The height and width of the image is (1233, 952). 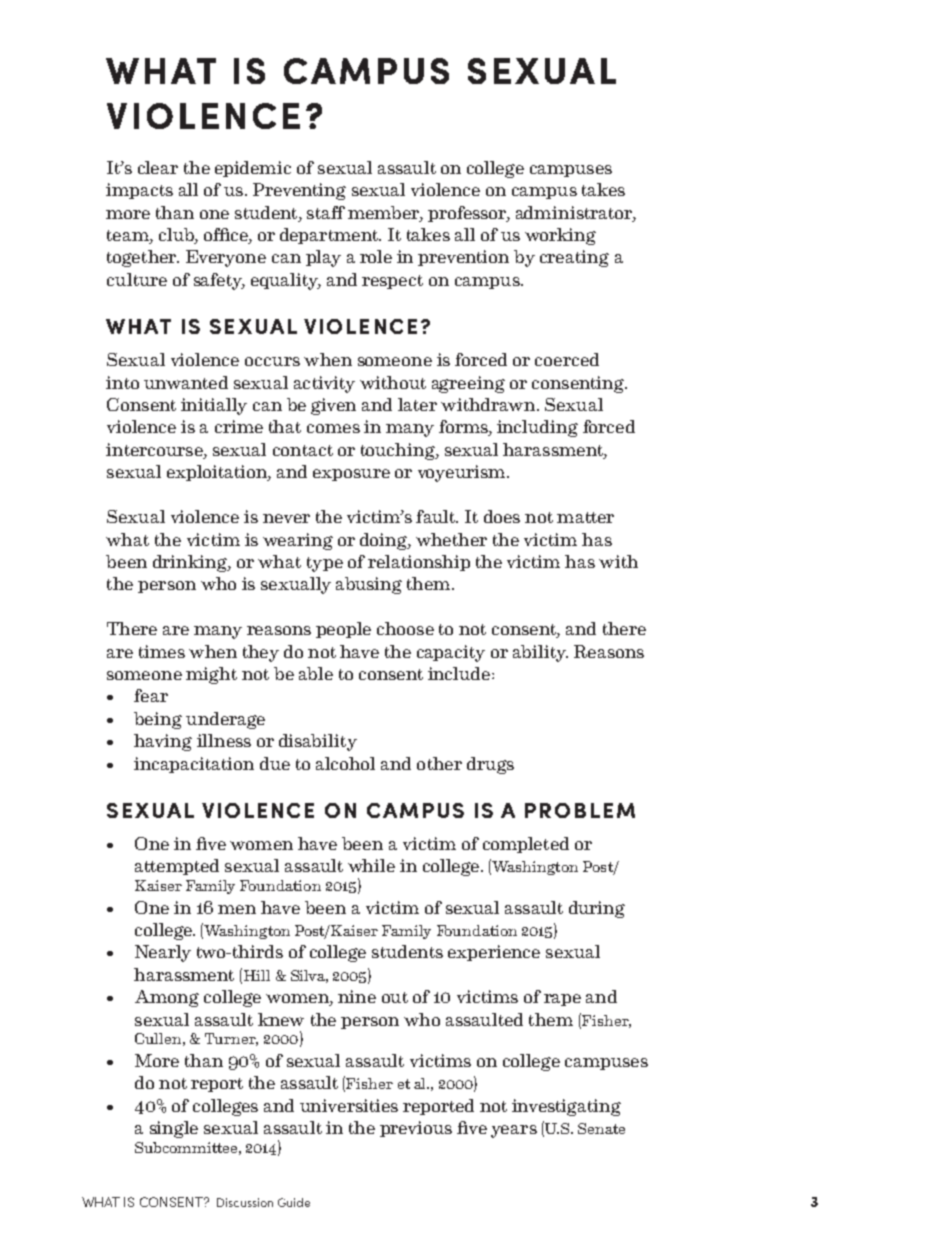 What do you see at coordinates (326, 212) in the image?
I see `staff` at bounding box center [326, 212].
